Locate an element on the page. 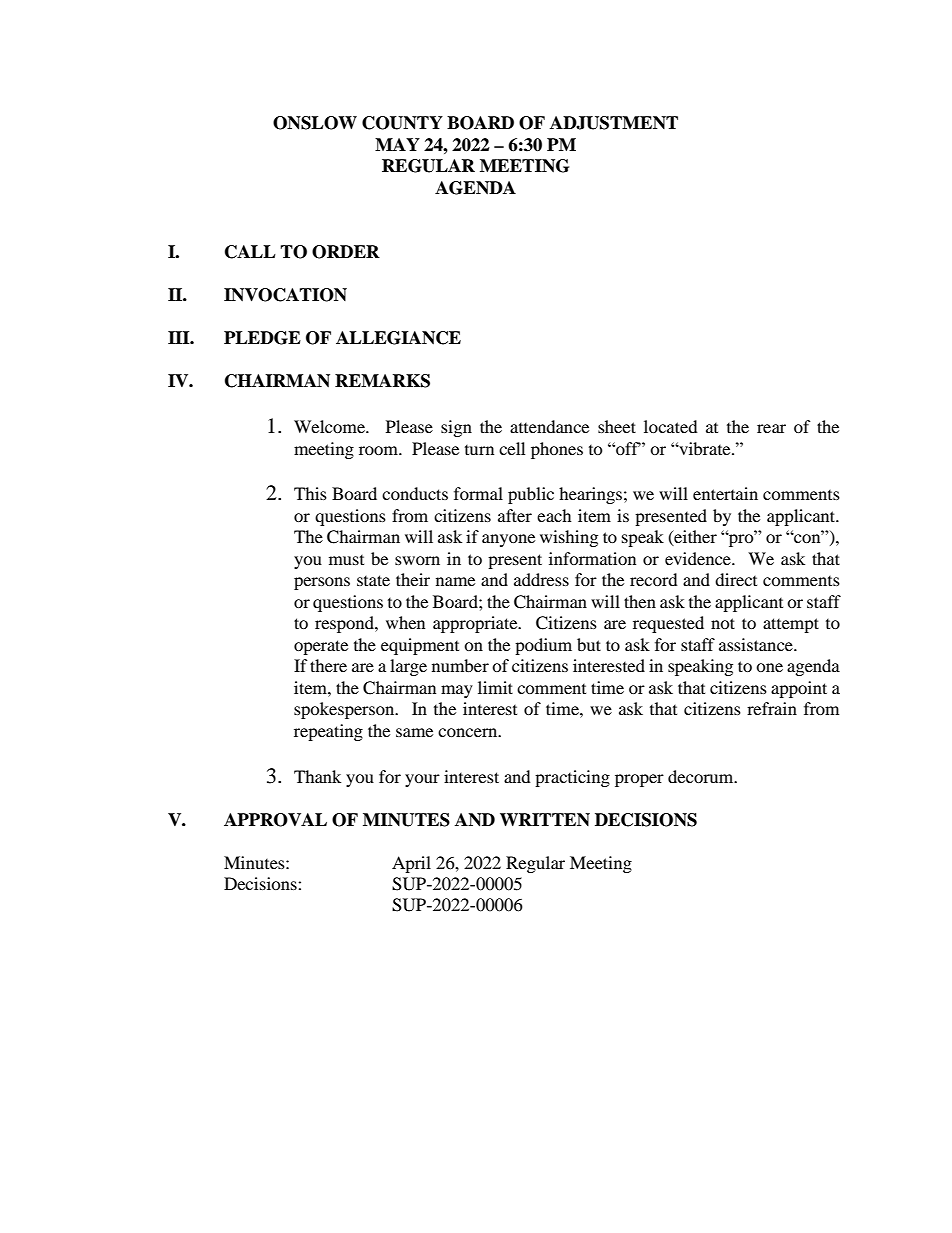 This page has height=1233, width=952. assistance is located at coordinates (757, 644).
